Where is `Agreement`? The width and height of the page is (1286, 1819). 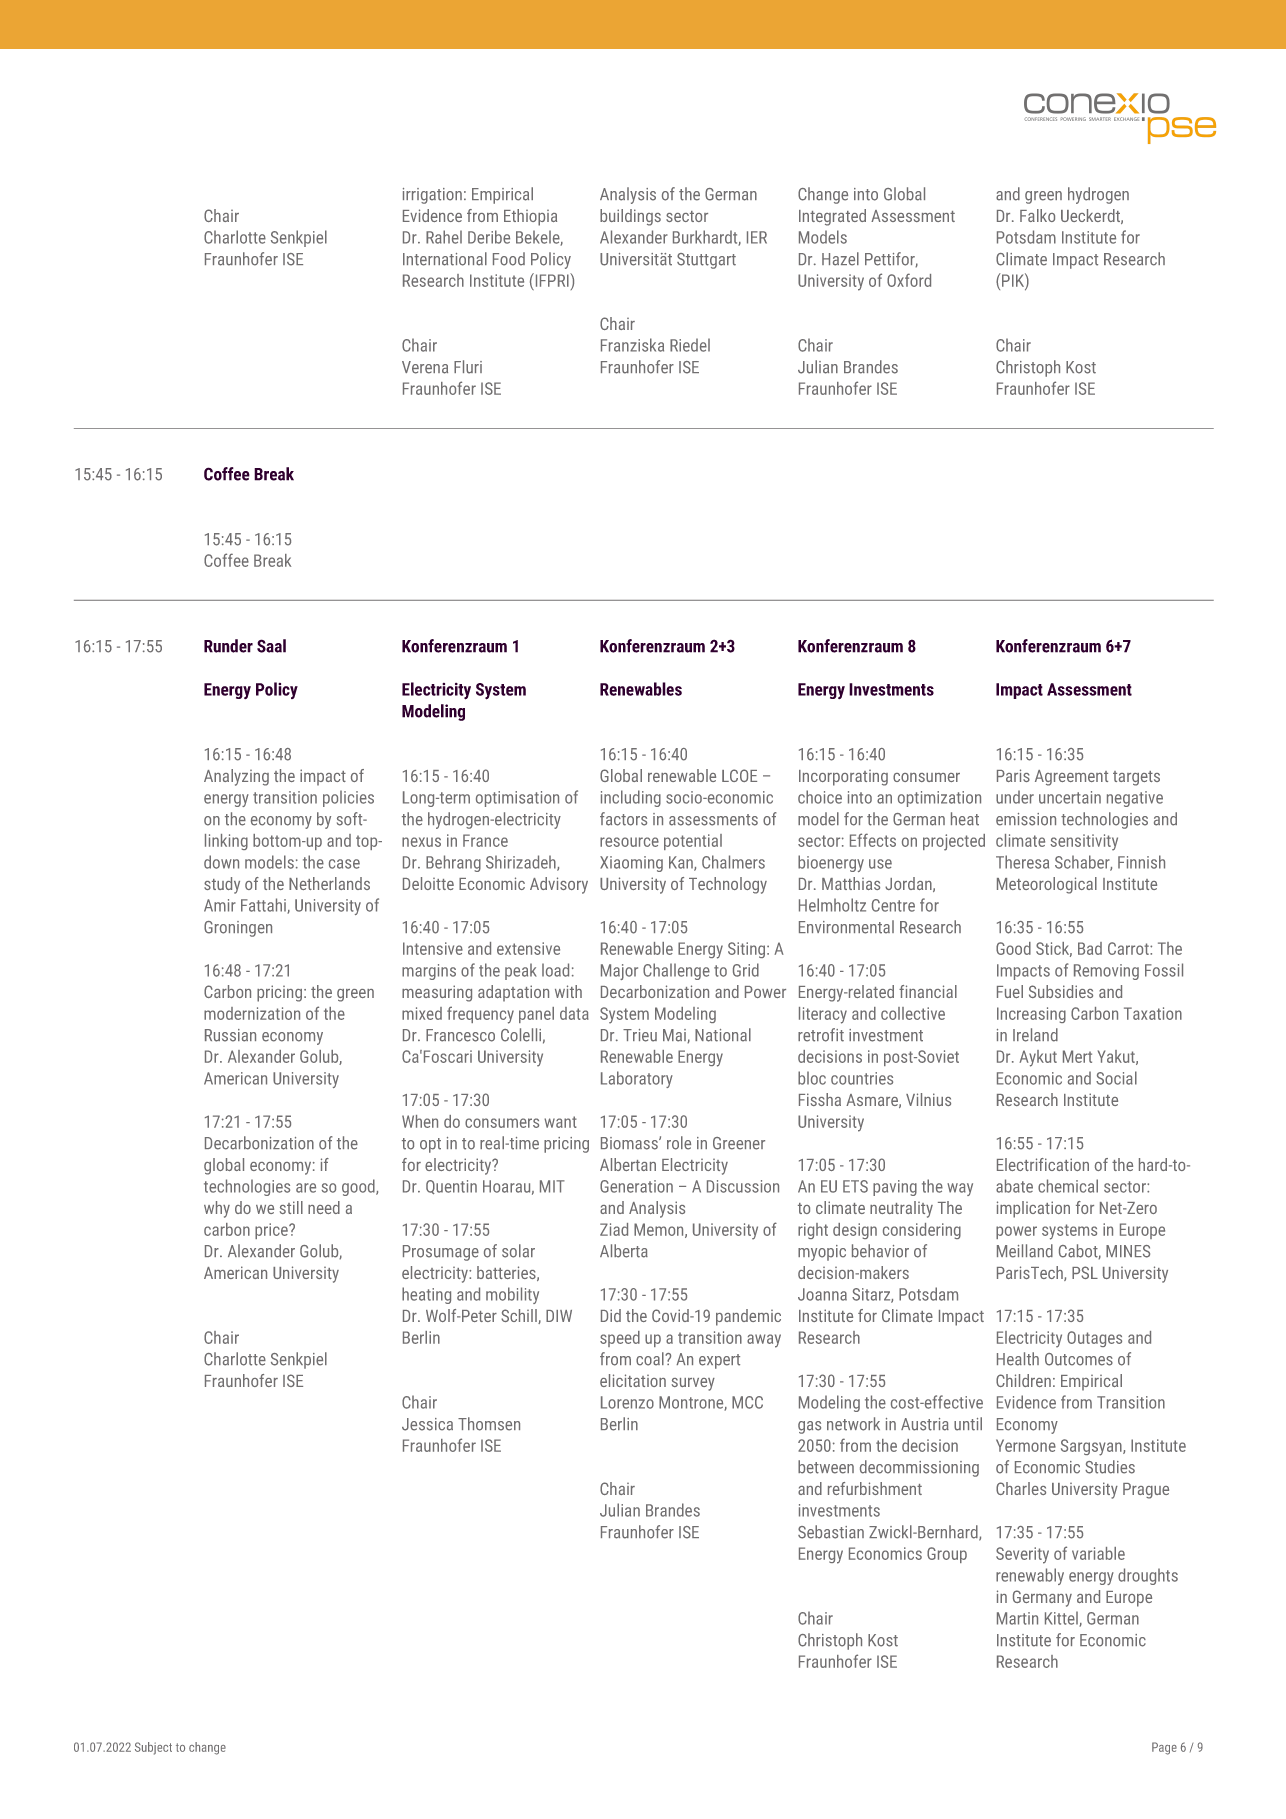 Agreement is located at coordinates (1071, 778).
